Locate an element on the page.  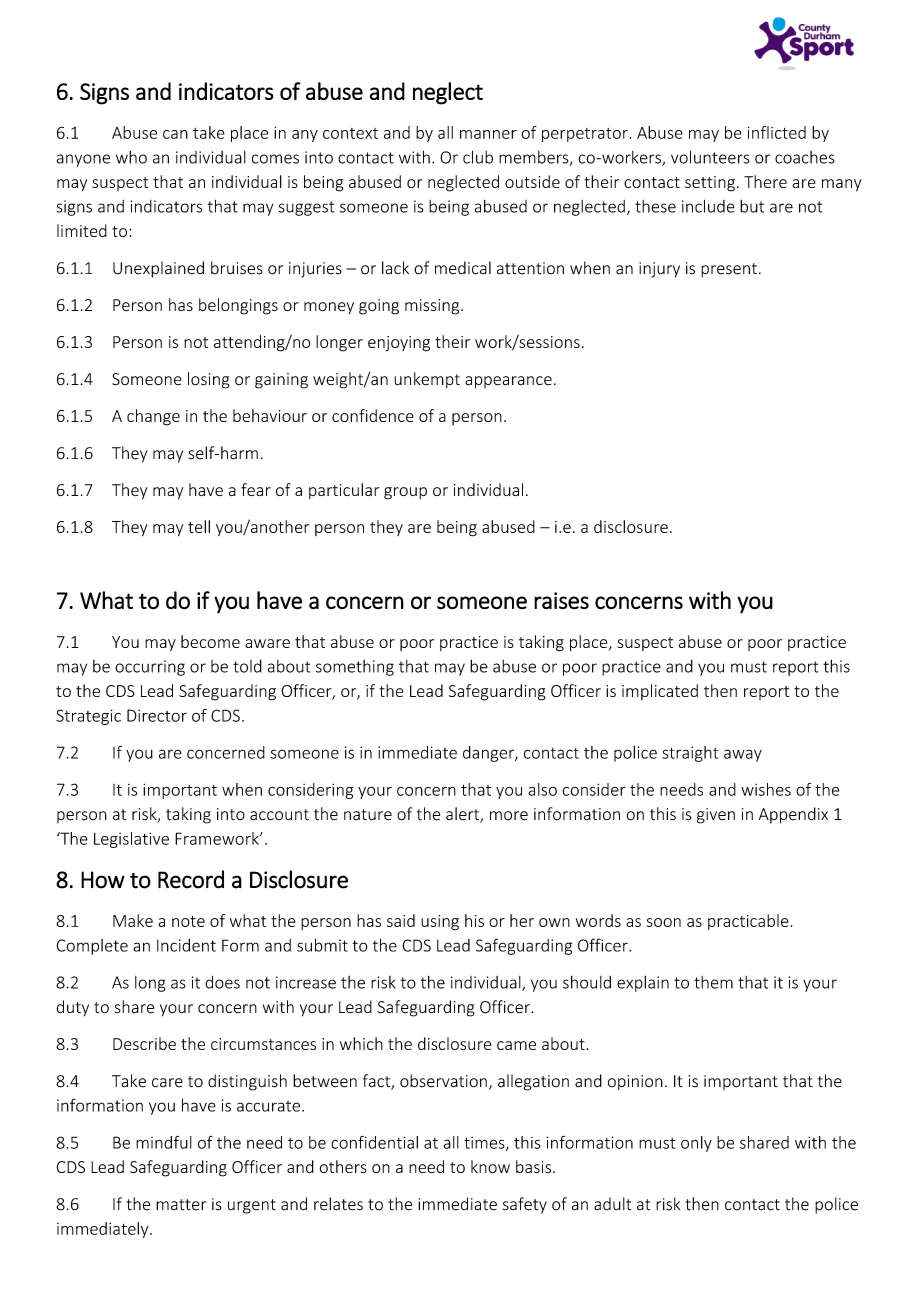
tell is located at coordinates (199, 526).
